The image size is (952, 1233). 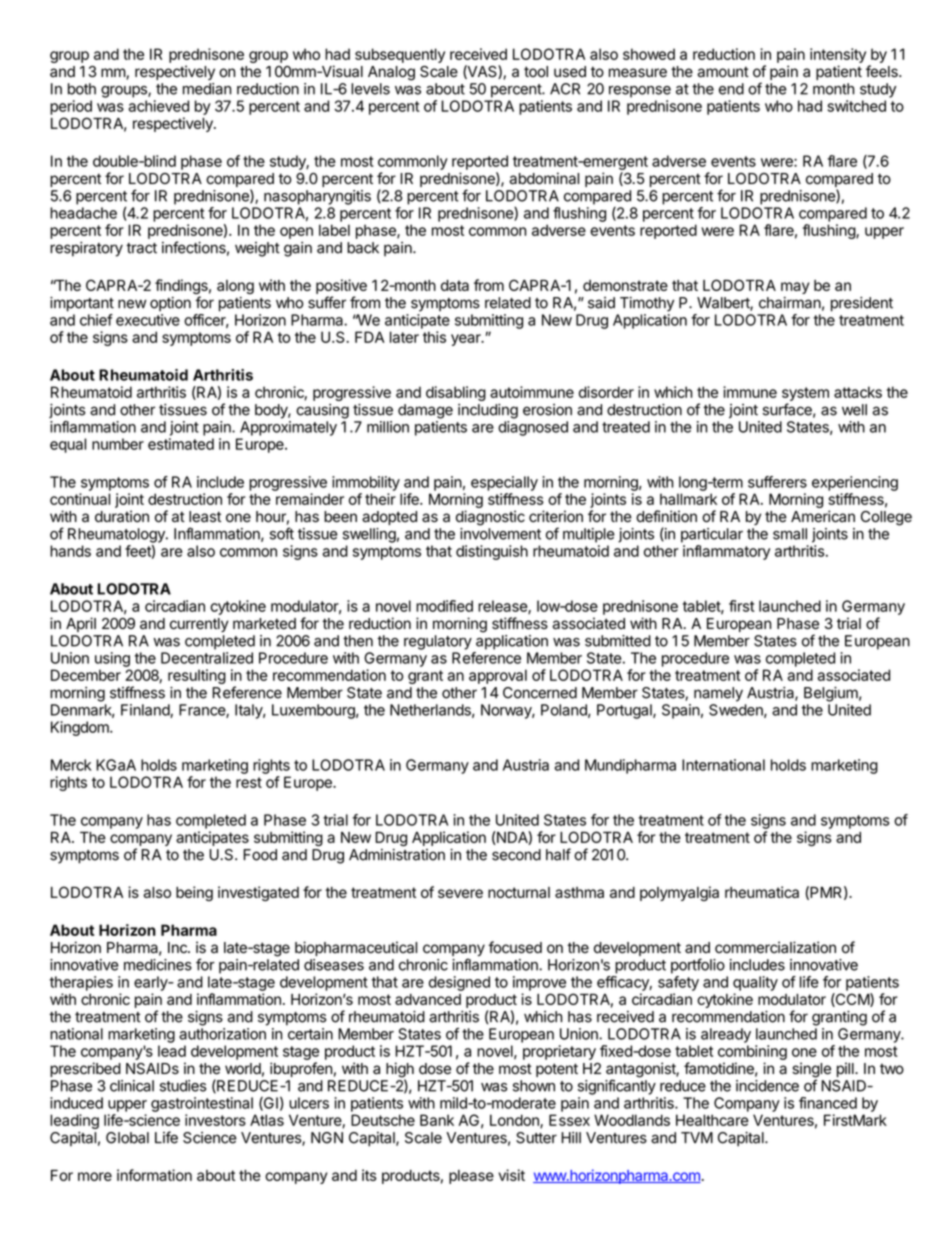 I want to click on tool, so click(x=536, y=72).
